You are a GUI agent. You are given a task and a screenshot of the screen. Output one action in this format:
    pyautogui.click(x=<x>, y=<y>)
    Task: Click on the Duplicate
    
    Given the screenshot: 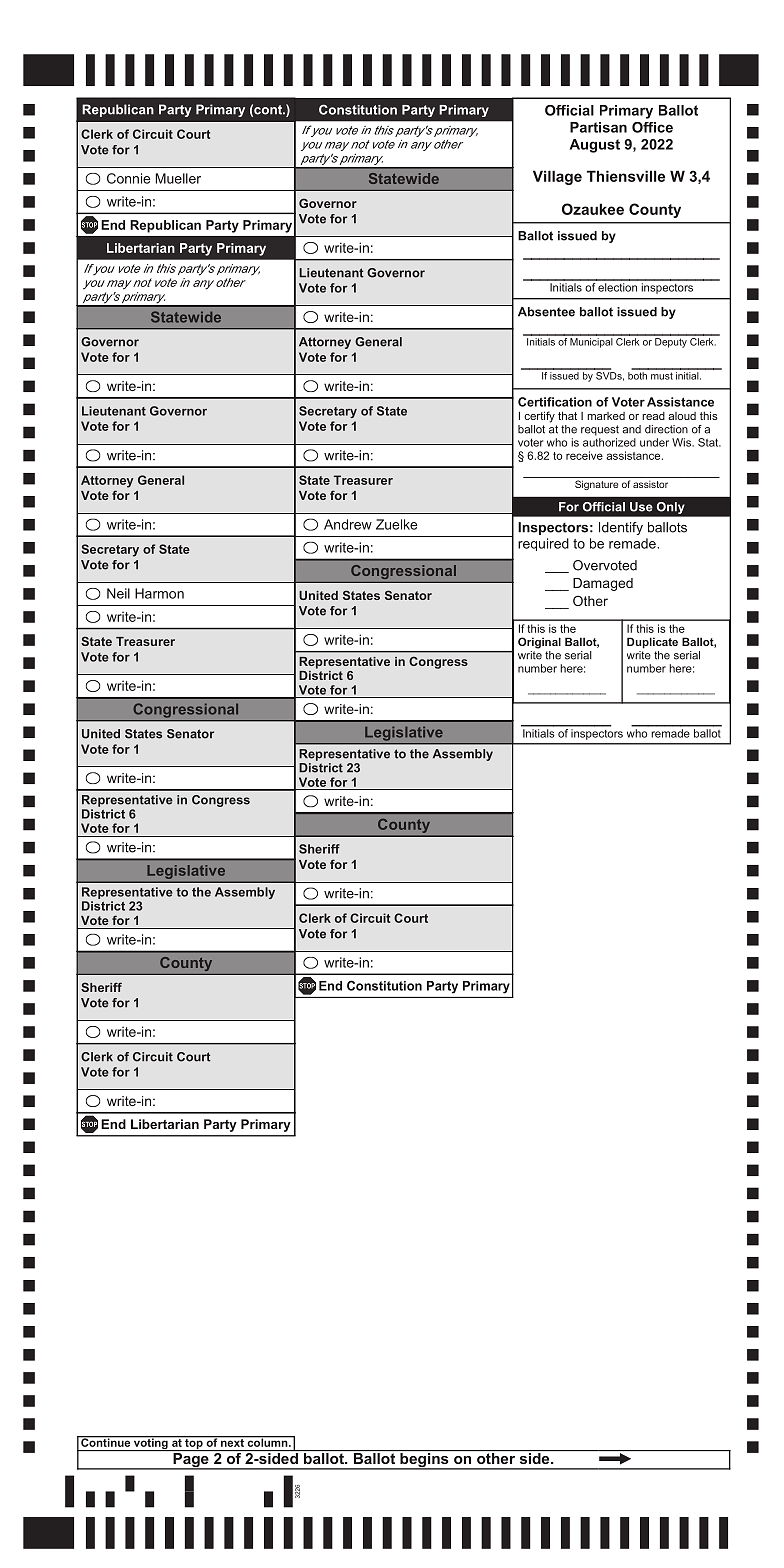 What is the action you would take?
    pyautogui.click(x=652, y=643)
